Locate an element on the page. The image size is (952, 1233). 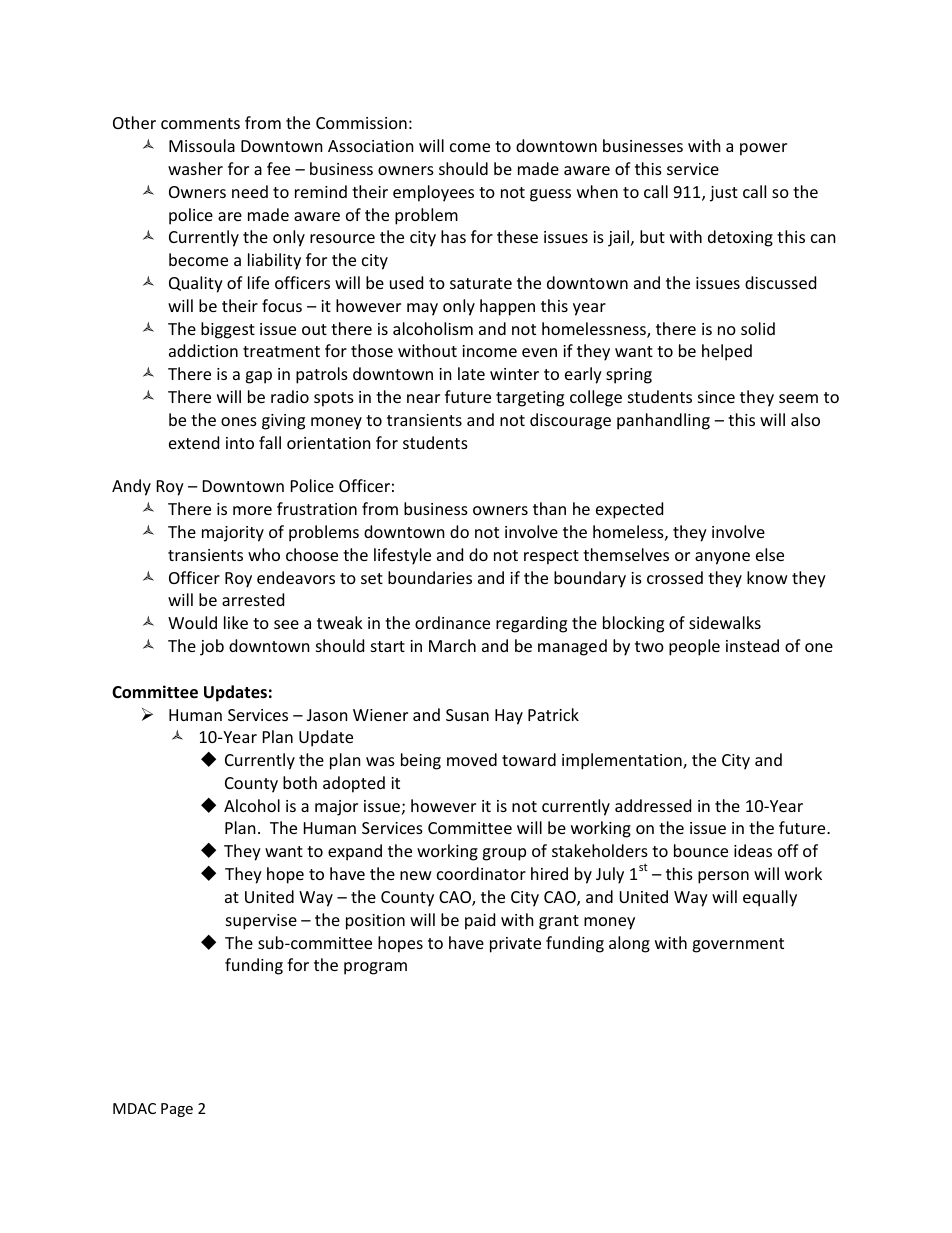
like is located at coordinates (236, 622).
